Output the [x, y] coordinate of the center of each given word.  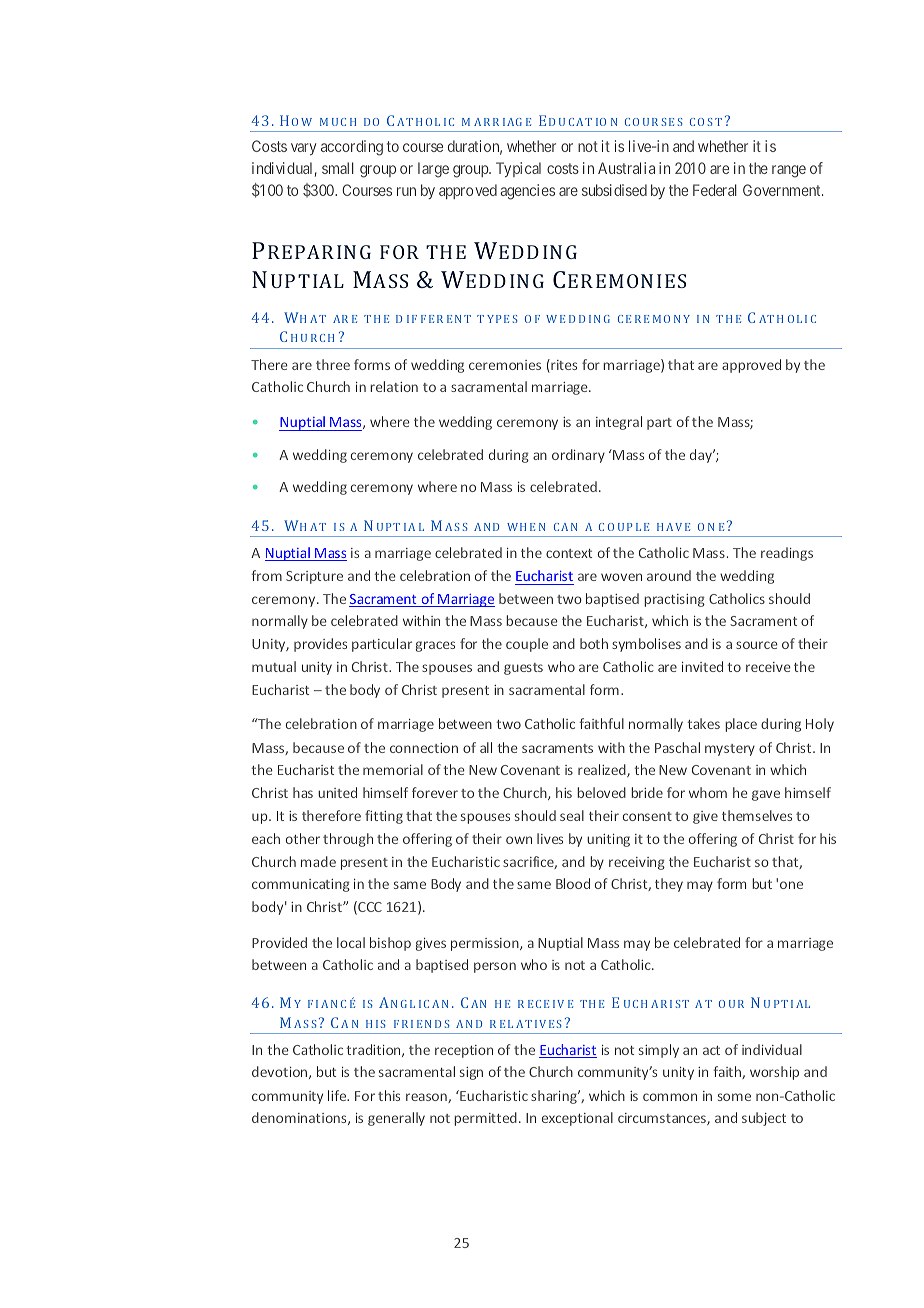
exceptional [577, 1119]
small [338, 168]
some [734, 1097]
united [337, 792]
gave [766, 795]
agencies [527, 192]
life [338, 1095]
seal [572, 815]
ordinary [578, 456]
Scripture [314, 577]
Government [783, 190]
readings [787, 554]
